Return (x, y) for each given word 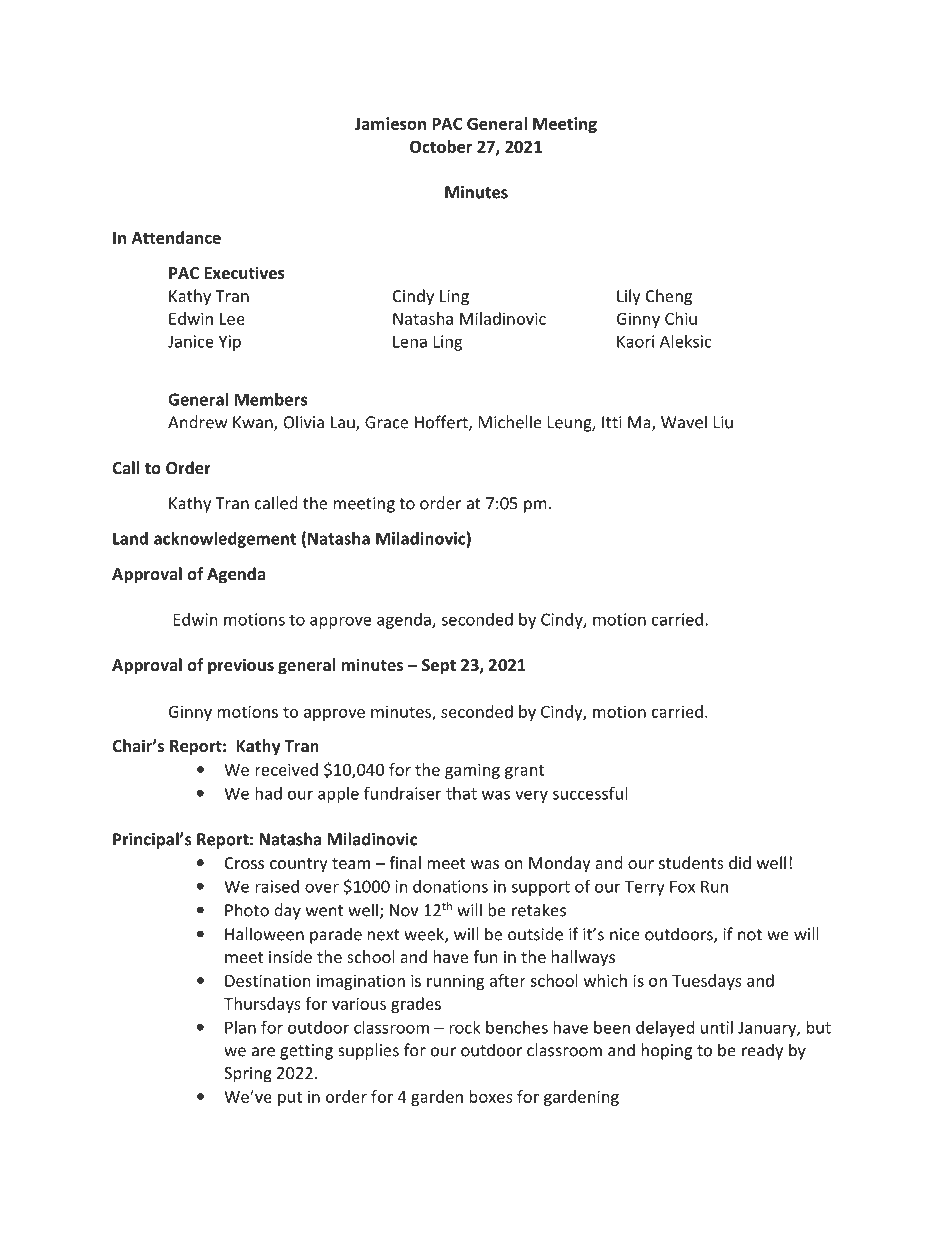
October (441, 146)
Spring (248, 1075)
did (740, 862)
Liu (723, 422)
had (268, 793)
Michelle (510, 422)
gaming (472, 771)
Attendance (176, 237)
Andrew (197, 422)
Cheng (669, 297)
